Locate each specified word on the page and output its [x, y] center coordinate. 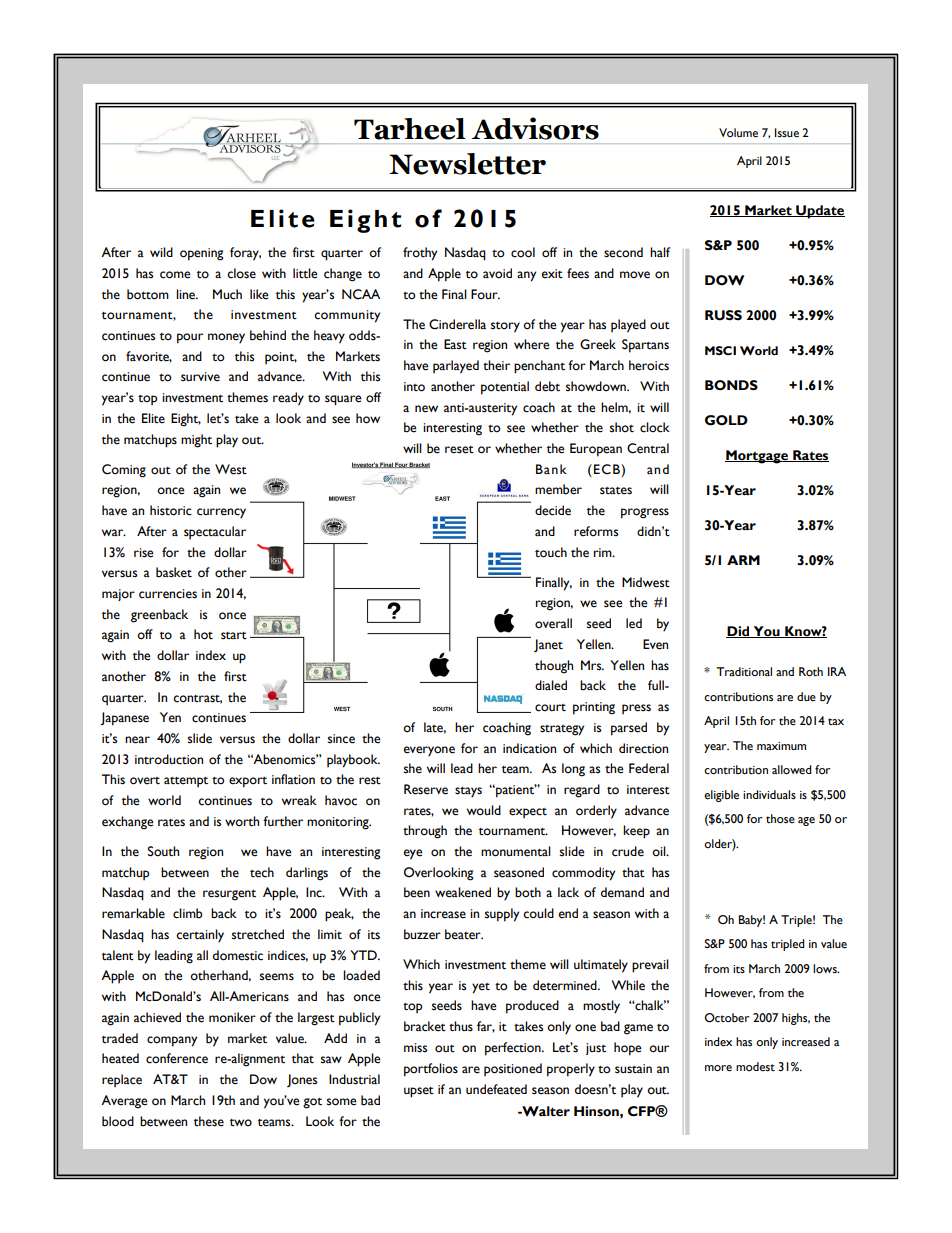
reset [459, 450]
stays [468, 792]
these [209, 1121]
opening [202, 254]
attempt [186, 782]
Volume [738, 133]
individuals [769, 794]
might [196, 441]
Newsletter [467, 164]
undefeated [496, 1089]
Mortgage [758, 457]
